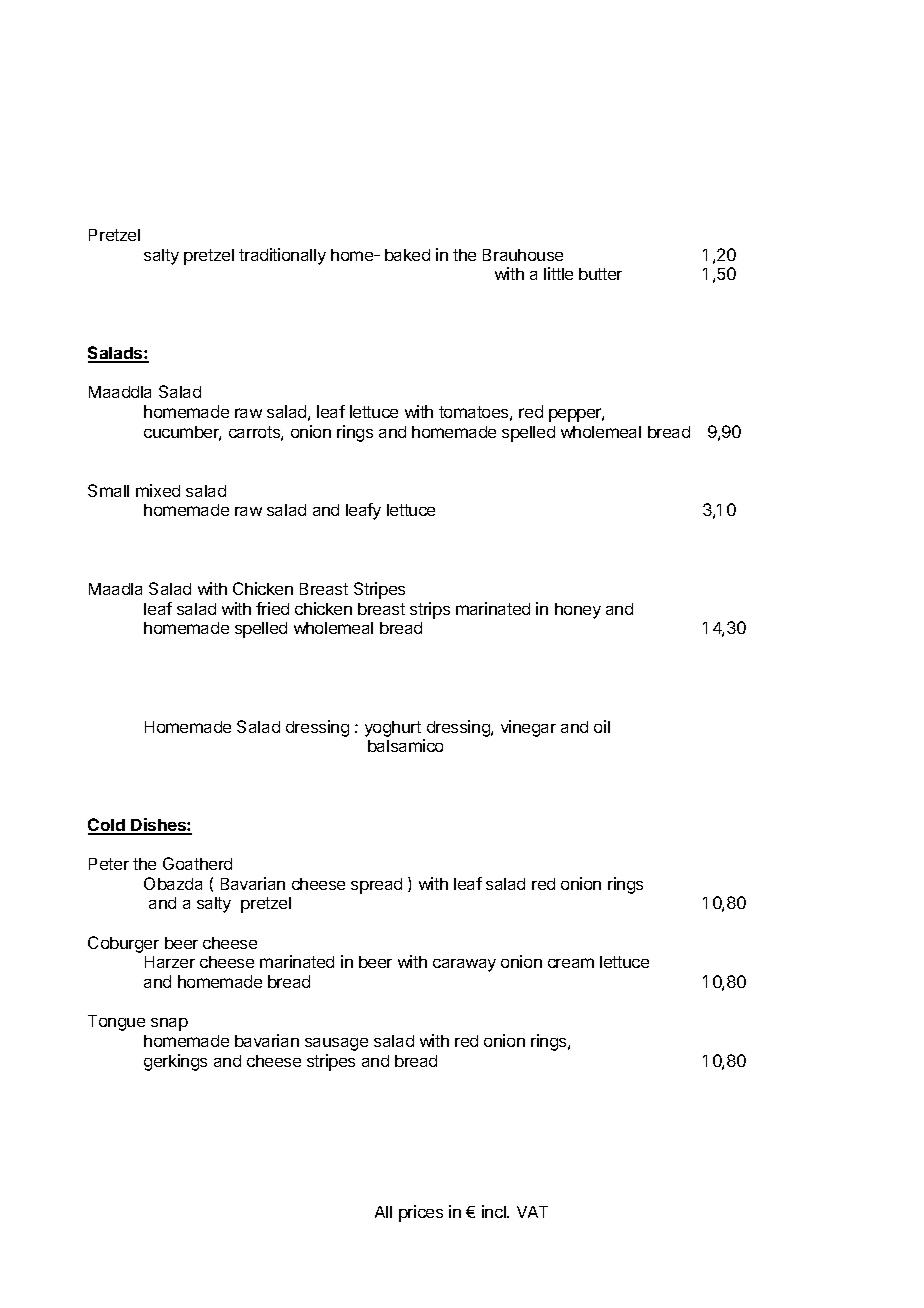 The width and height of the screenshot is (924, 1308). Describe the element at coordinates (430, 610) in the screenshot. I see `strips` at that location.
